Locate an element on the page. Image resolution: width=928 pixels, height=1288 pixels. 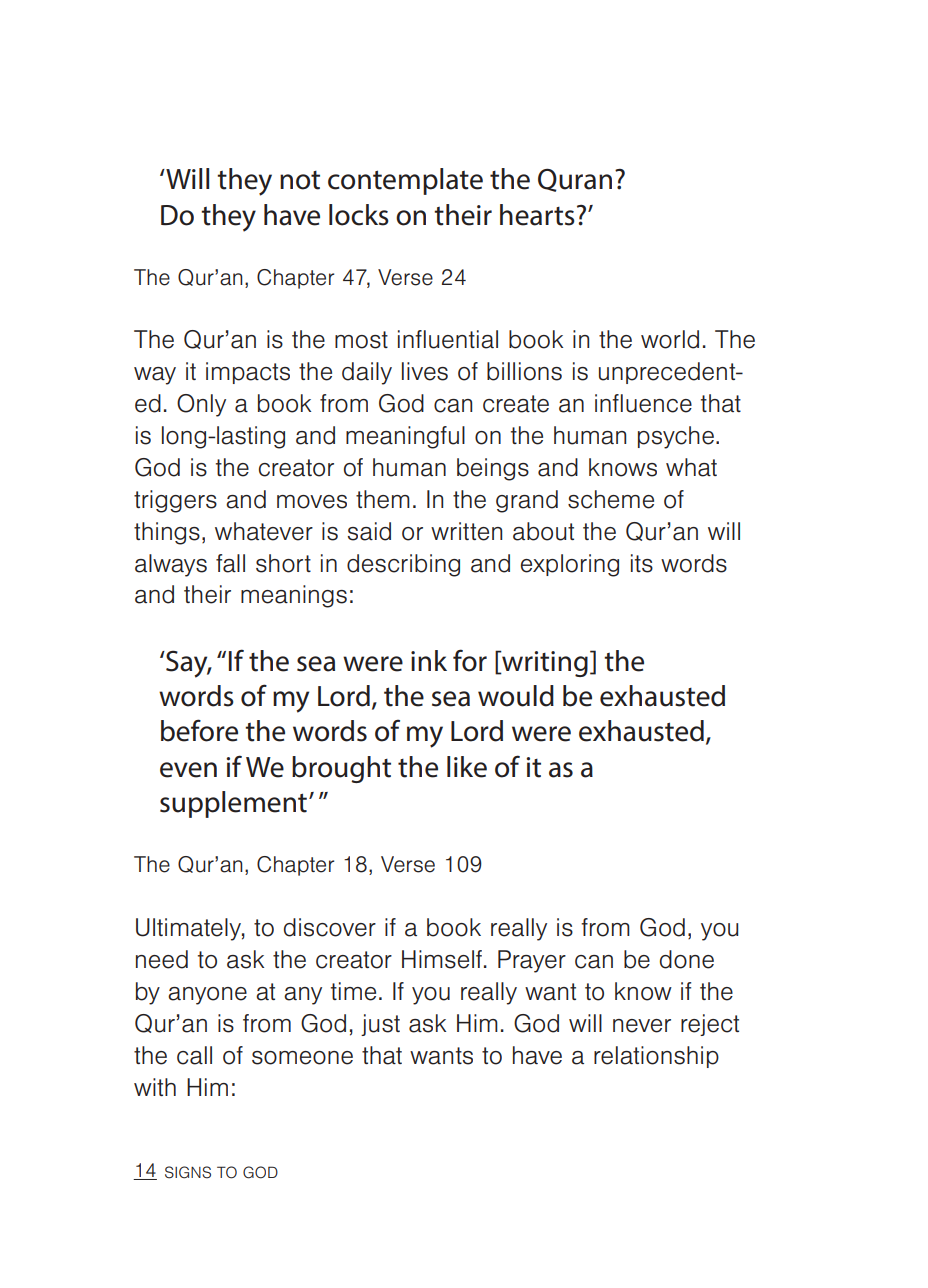
not is located at coordinates (300, 180).
